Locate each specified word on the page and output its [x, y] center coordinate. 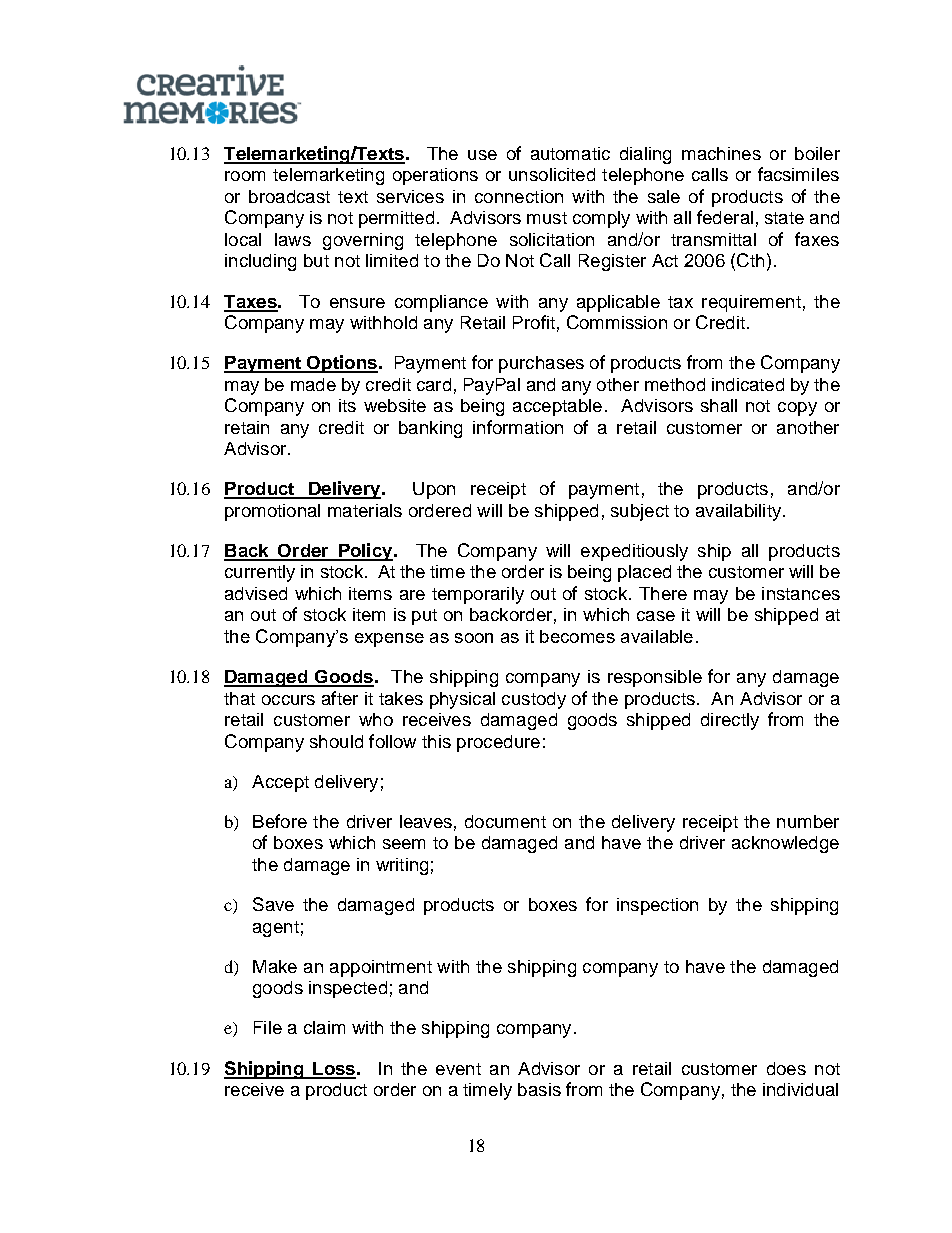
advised [256, 593]
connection [519, 196]
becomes [577, 636]
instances [801, 593]
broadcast [289, 196]
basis [539, 1089]
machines [721, 153]
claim [324, 1027]
